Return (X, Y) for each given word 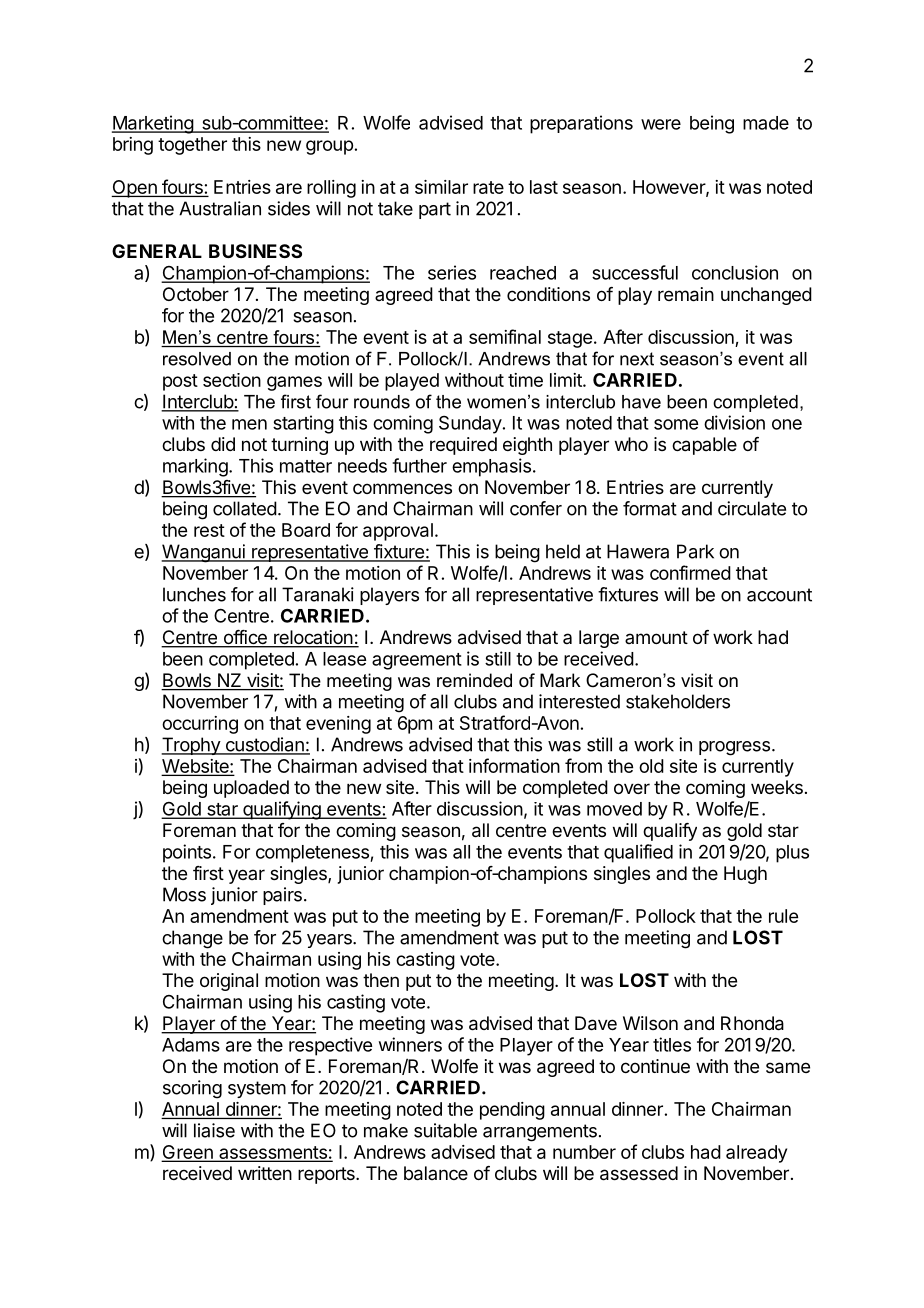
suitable (445, 1130)
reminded (474, 680)
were (661, 124)
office (245, 638)
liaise (214, 1130)
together (192, 146)
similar (441, 187)
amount (656, 637)
